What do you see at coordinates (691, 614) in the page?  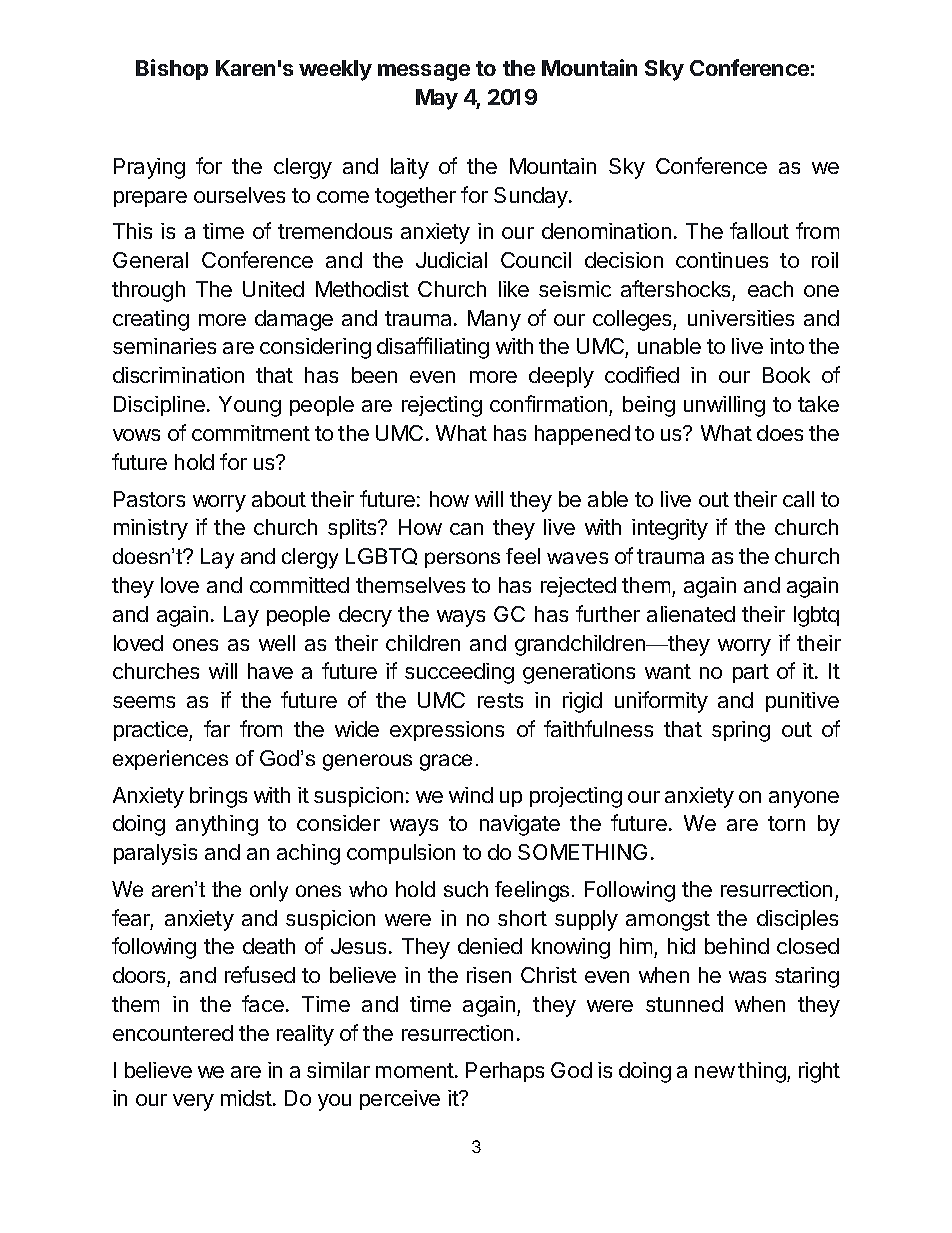 I see `alienated` at bounding box center [691, 614].
